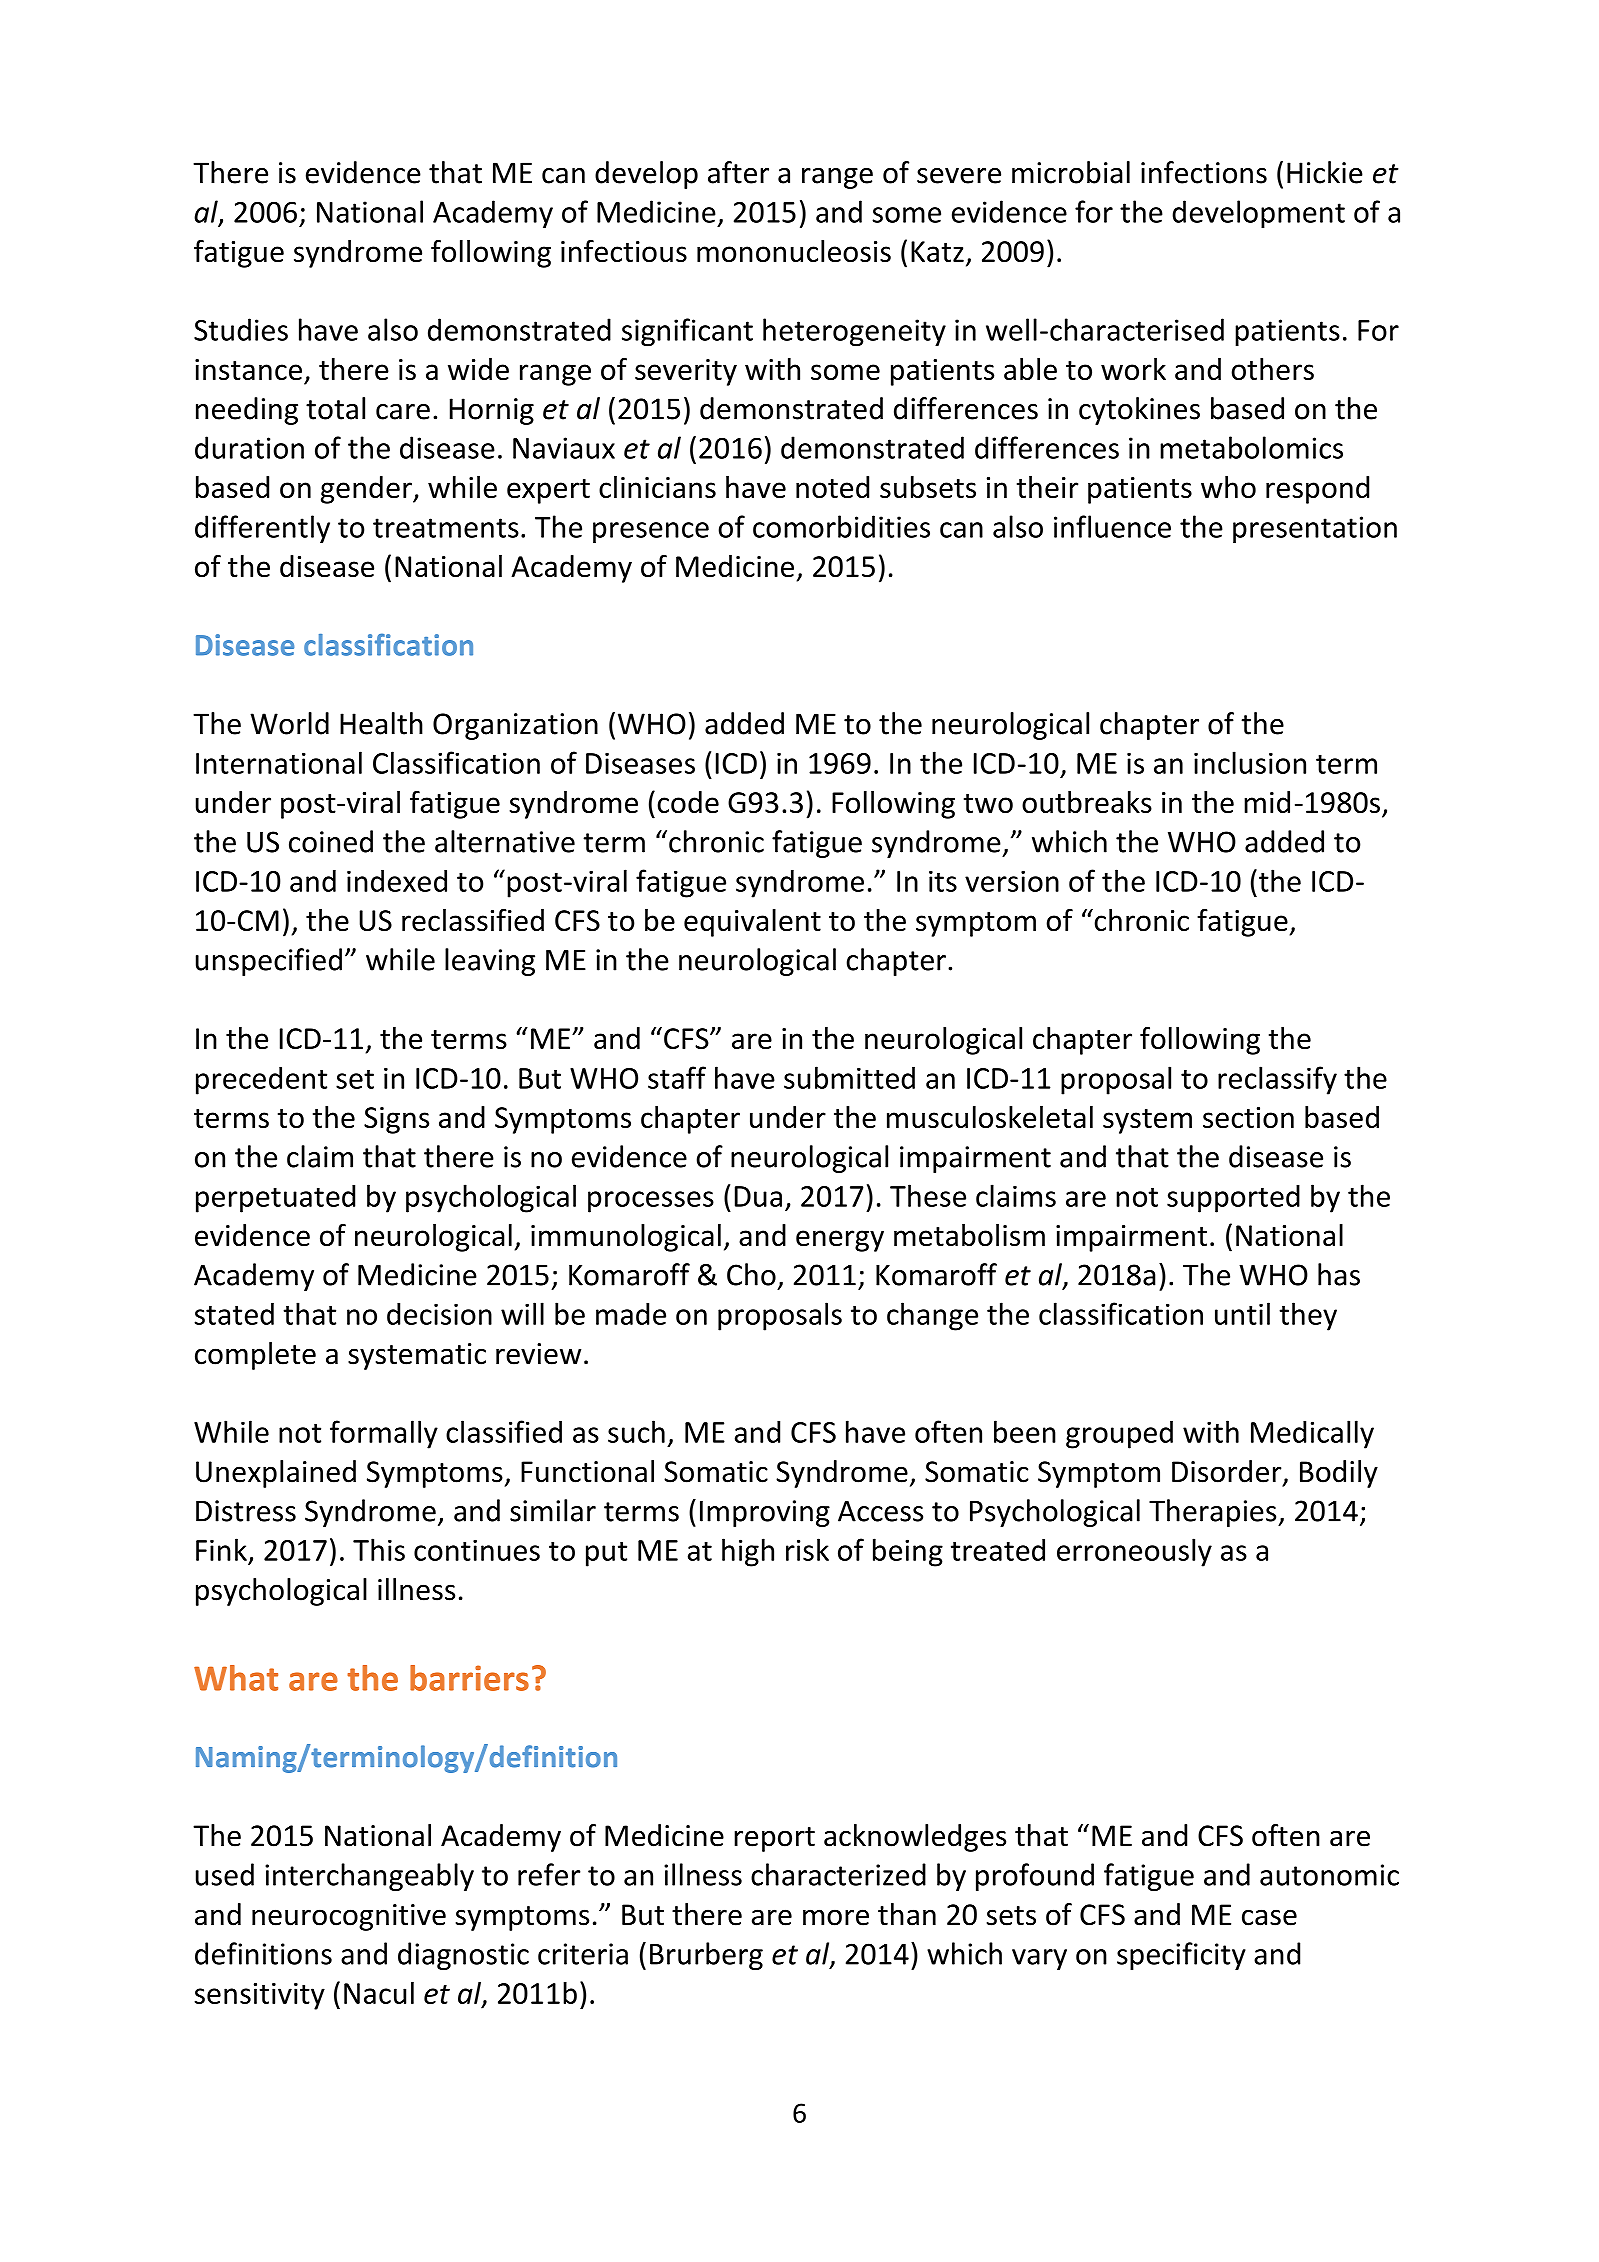 The height and width of the screenshot is (2262, 1599). Describe the element at coordinates (384, 1434) in the screenshot. I see `formally` at that location.
